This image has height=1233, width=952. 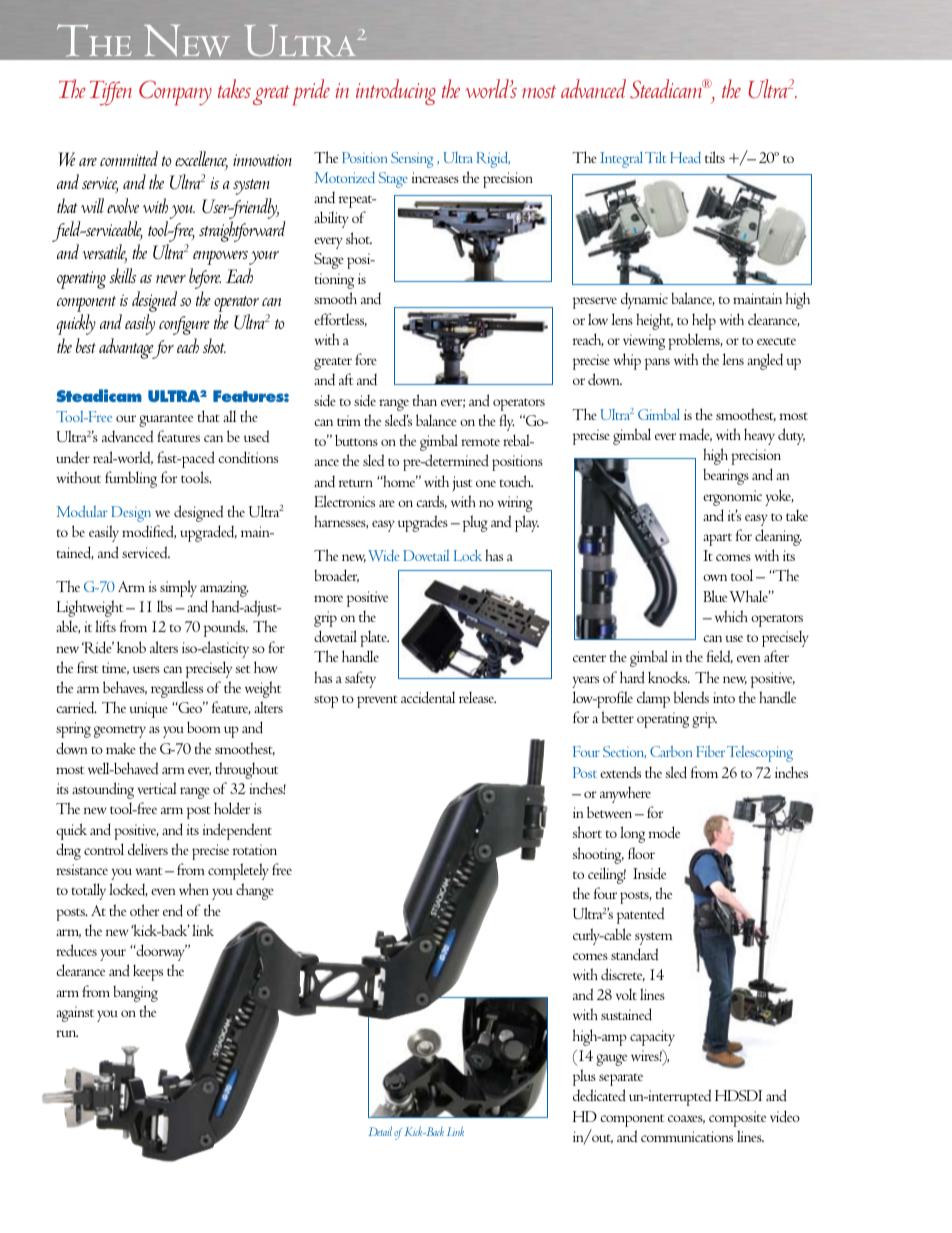 I want to click on Head, so click(x=685, y=158).
